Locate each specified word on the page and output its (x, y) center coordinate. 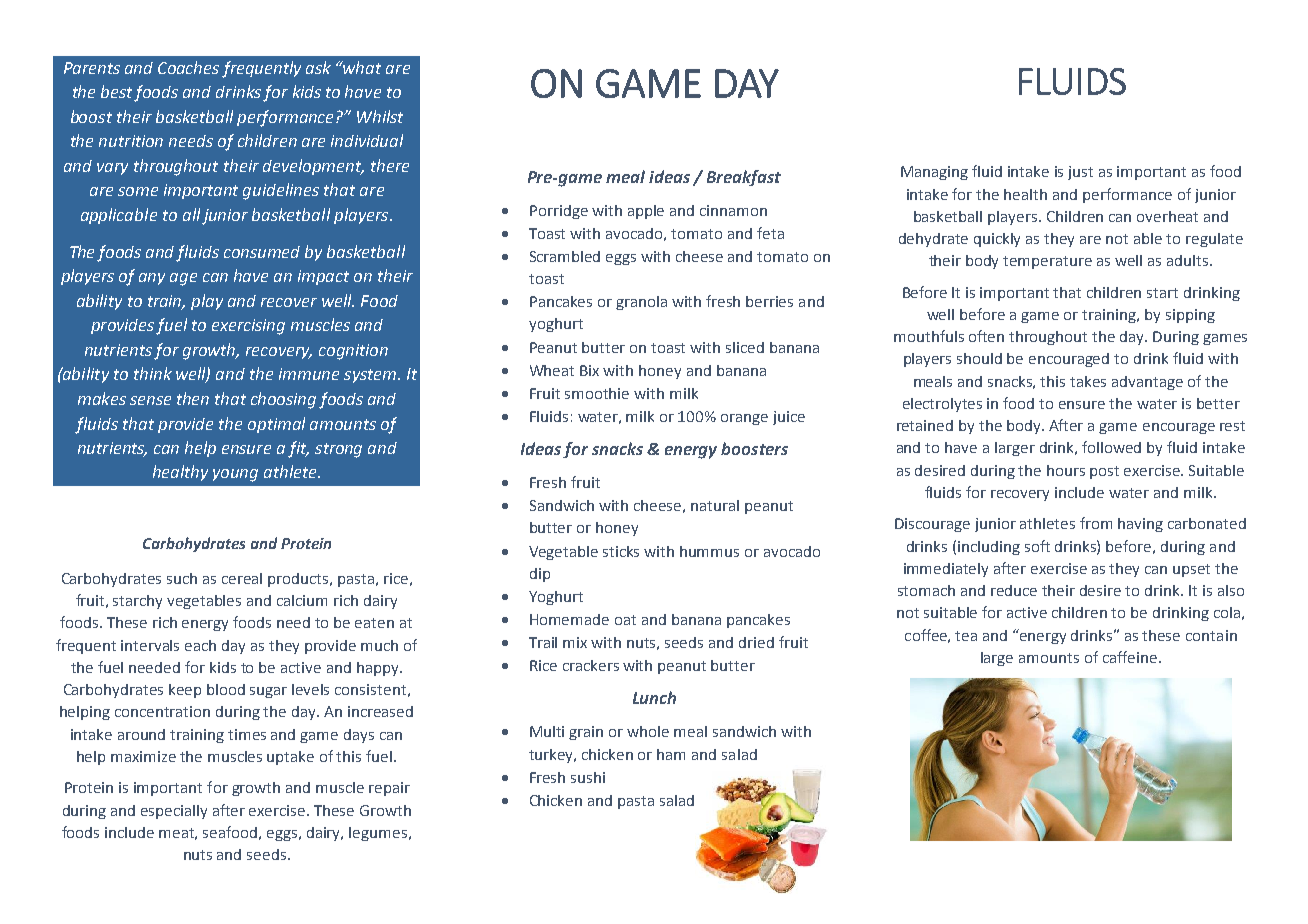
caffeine (1130, 657)
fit (298, 449)
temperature (1047, 262)
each (200, 645)
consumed (262, 252)
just (1080, 173)
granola (641, 303)
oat (625, 620)
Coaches (188, 67)
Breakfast (744, 178)
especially (174, 812)
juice (789, 418)
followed (1111, 447)
